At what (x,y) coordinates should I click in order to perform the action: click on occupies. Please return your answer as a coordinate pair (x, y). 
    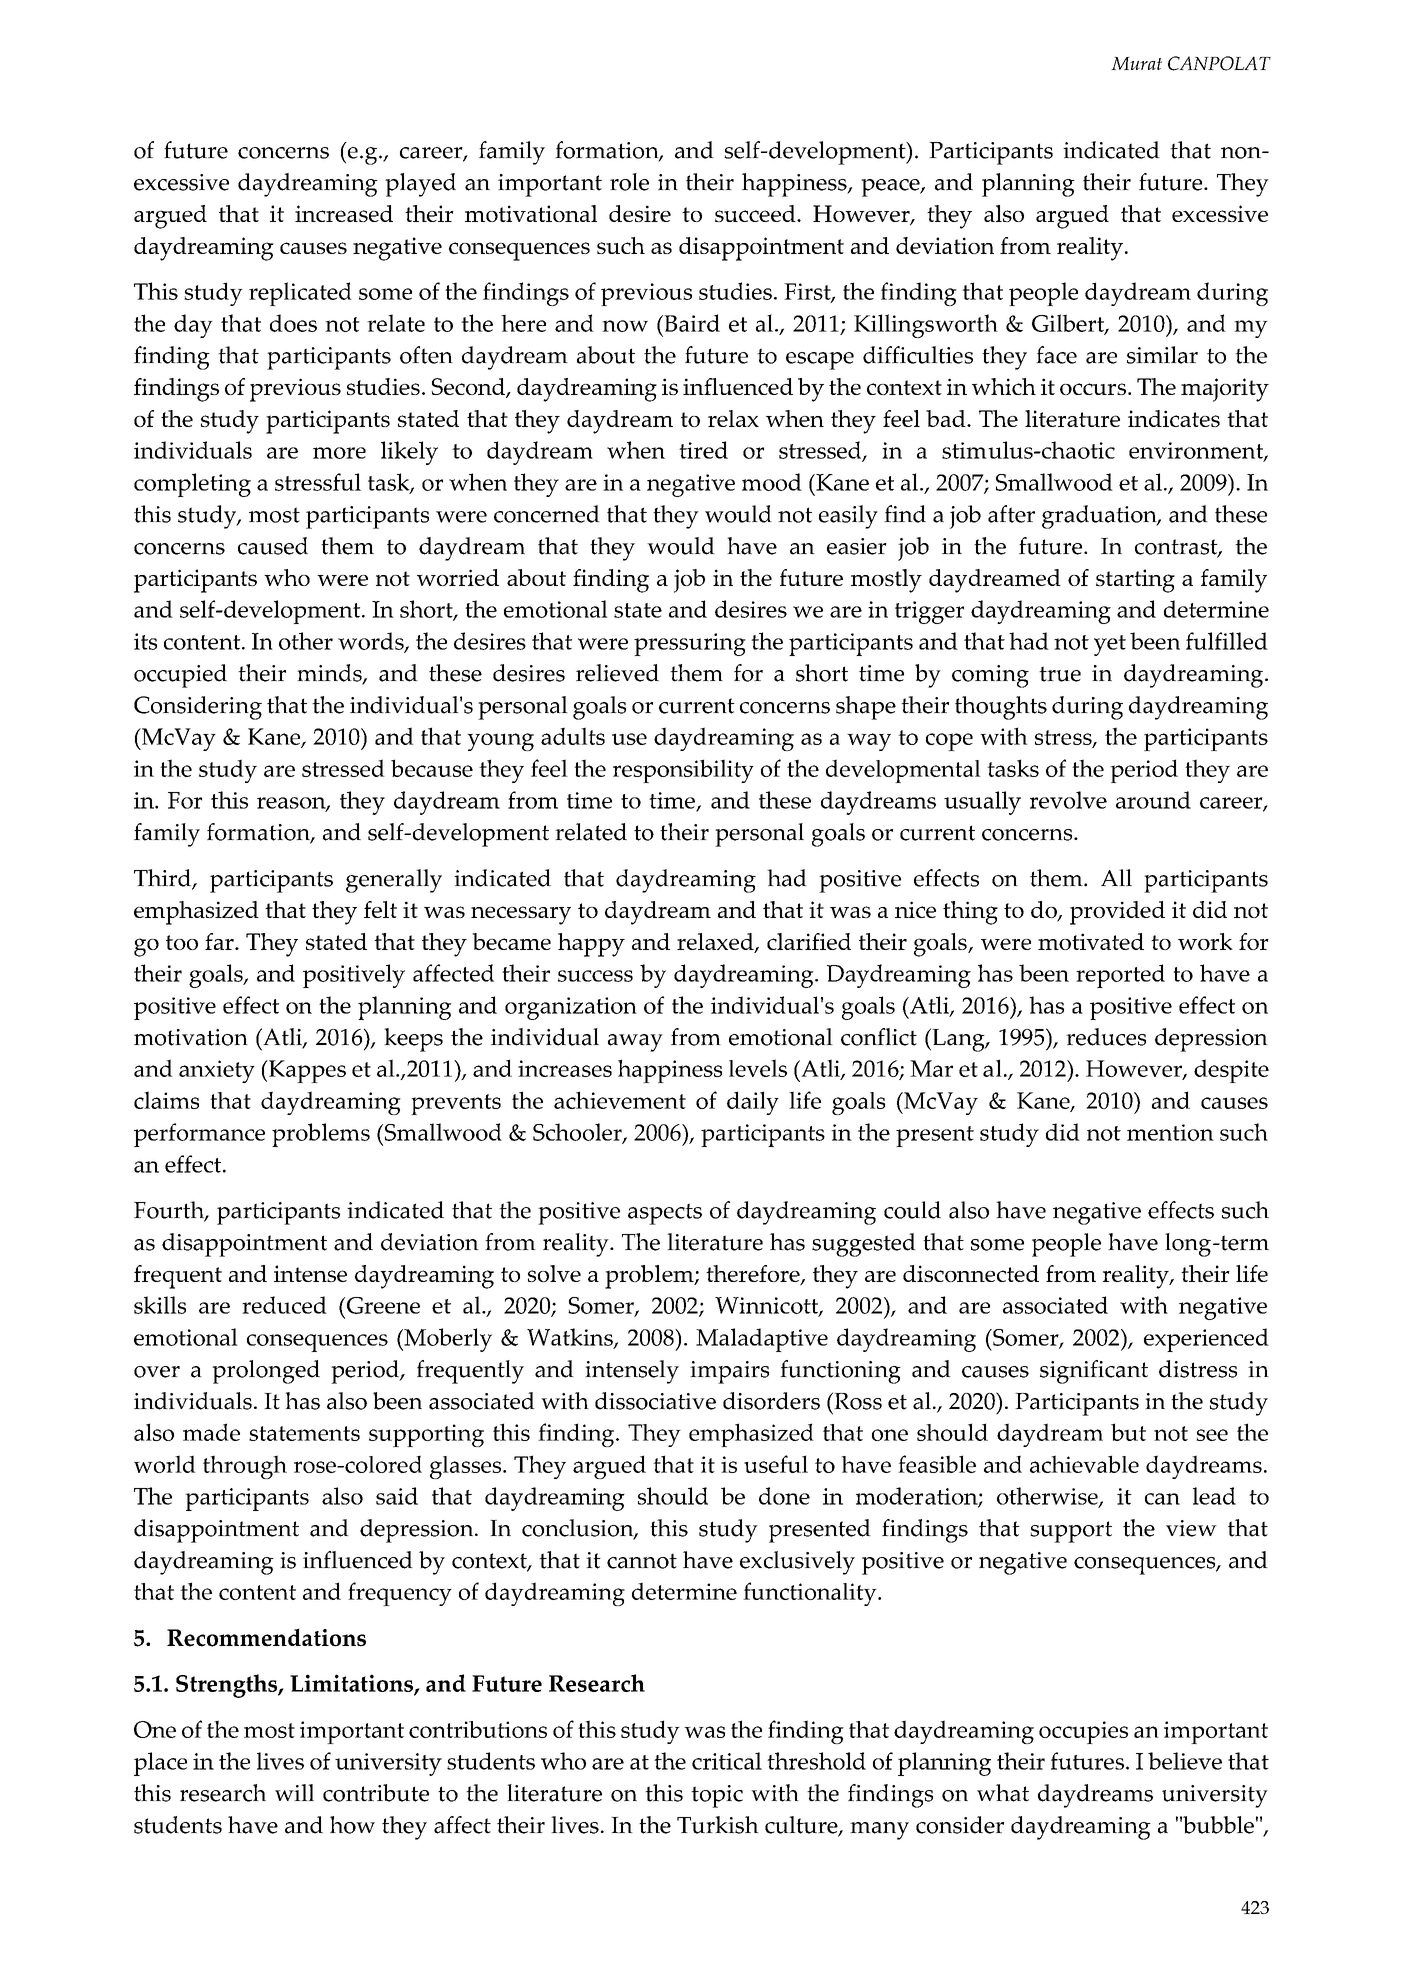
    Looking at the image, I should click on (1083, 1732).
